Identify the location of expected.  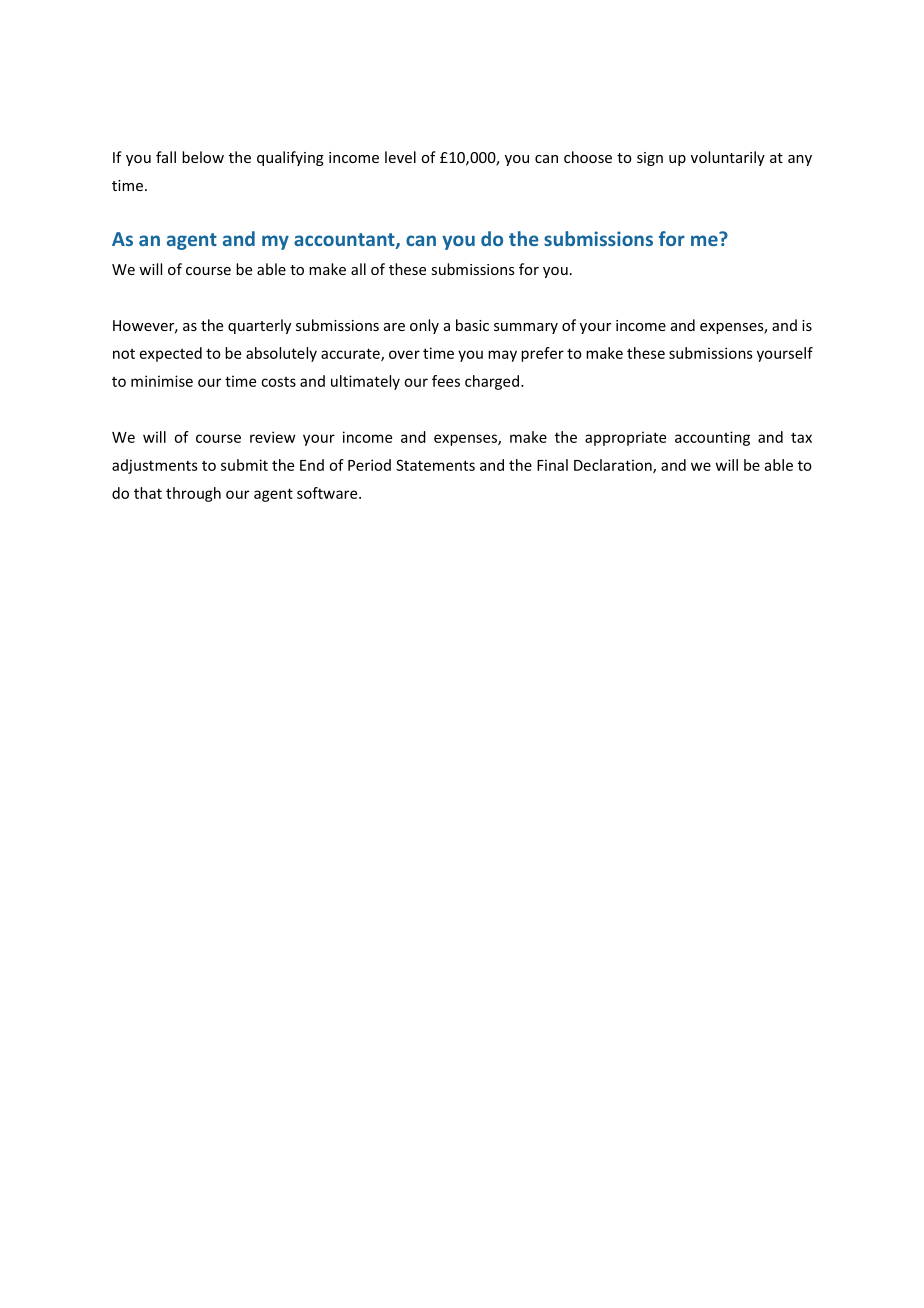
(171, 354).
